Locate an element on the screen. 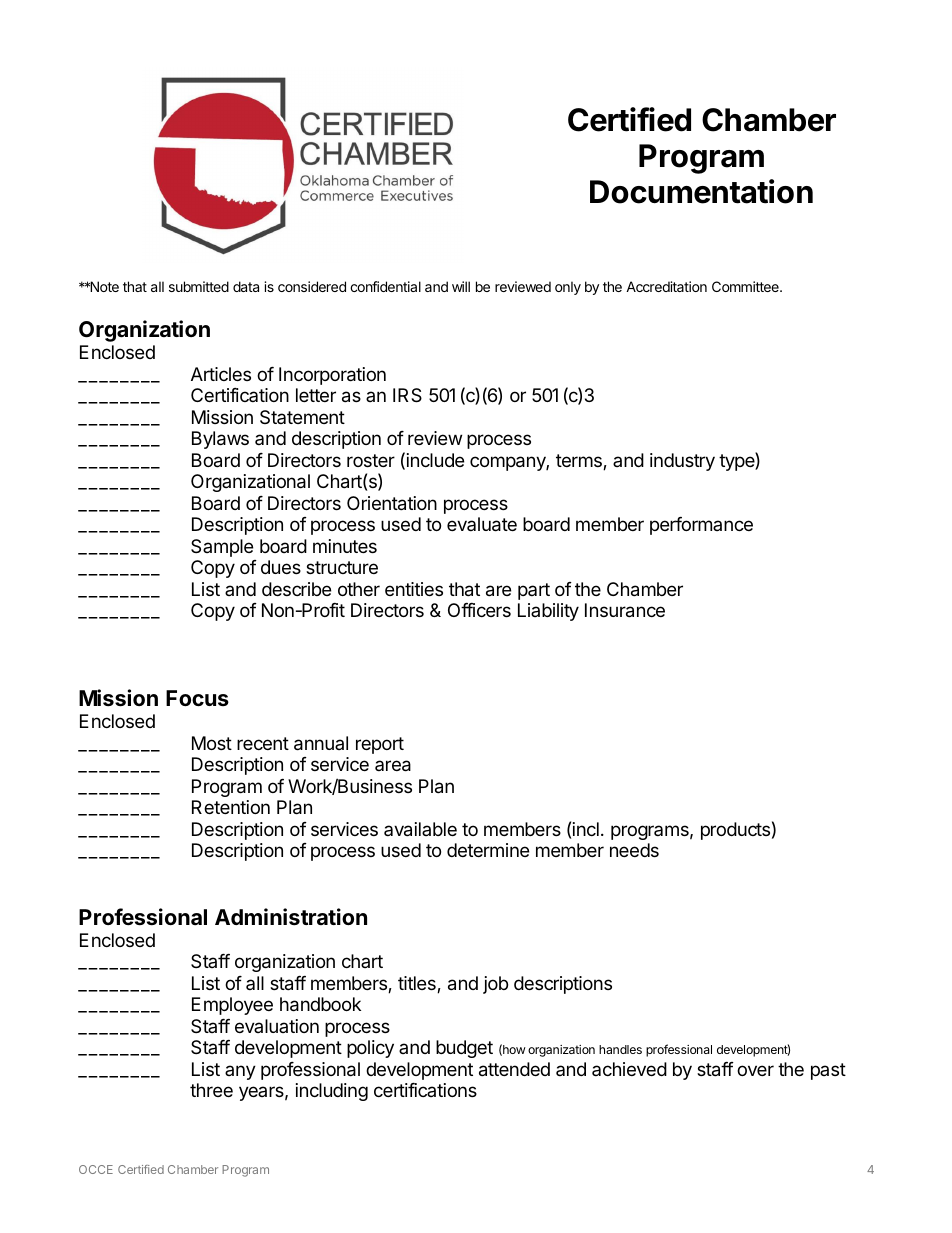  evaluation is located at coordinates (277, 1026).
